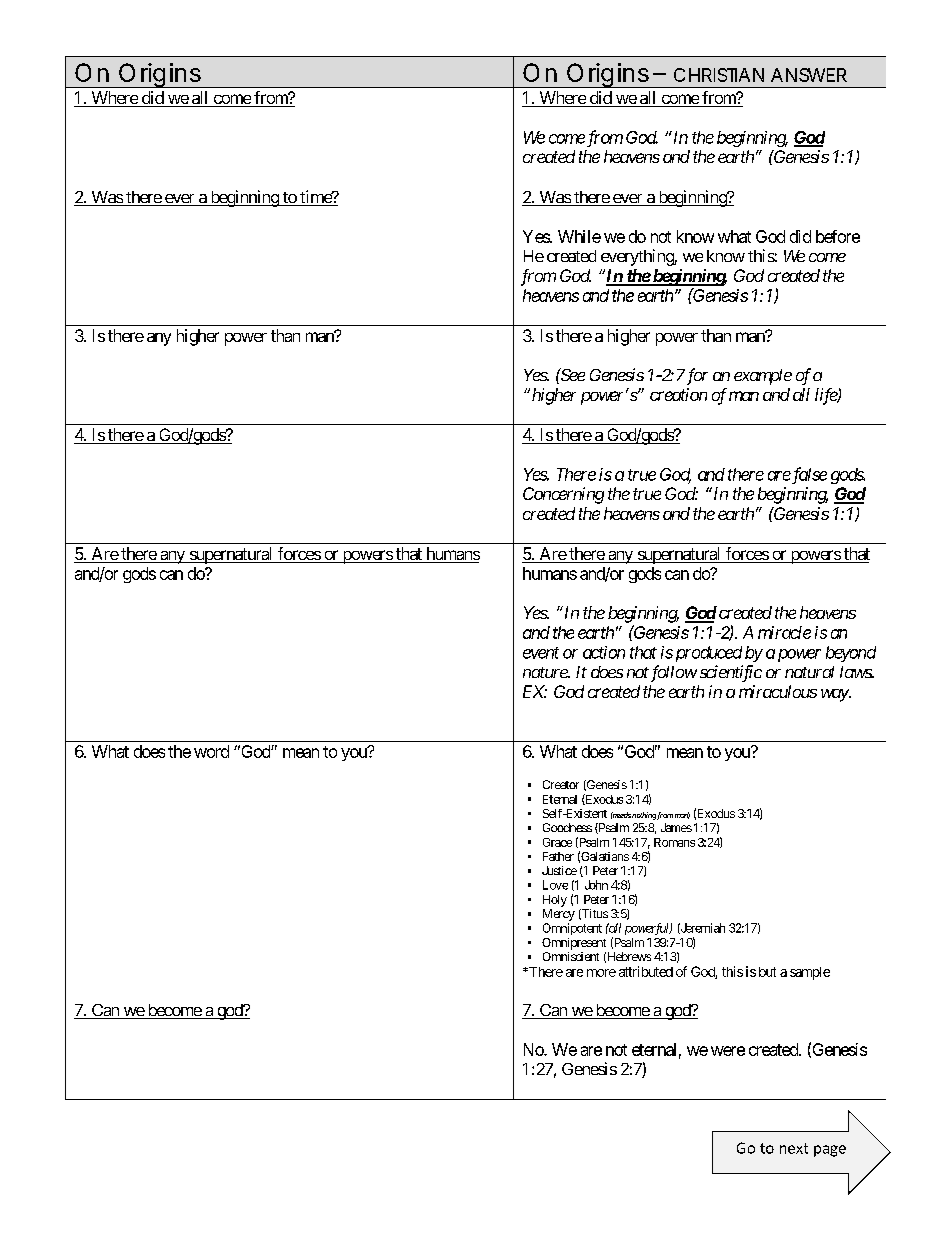  Describe the element at coordinates (571, 956) in the image. I see `Omniscient` at that location.
